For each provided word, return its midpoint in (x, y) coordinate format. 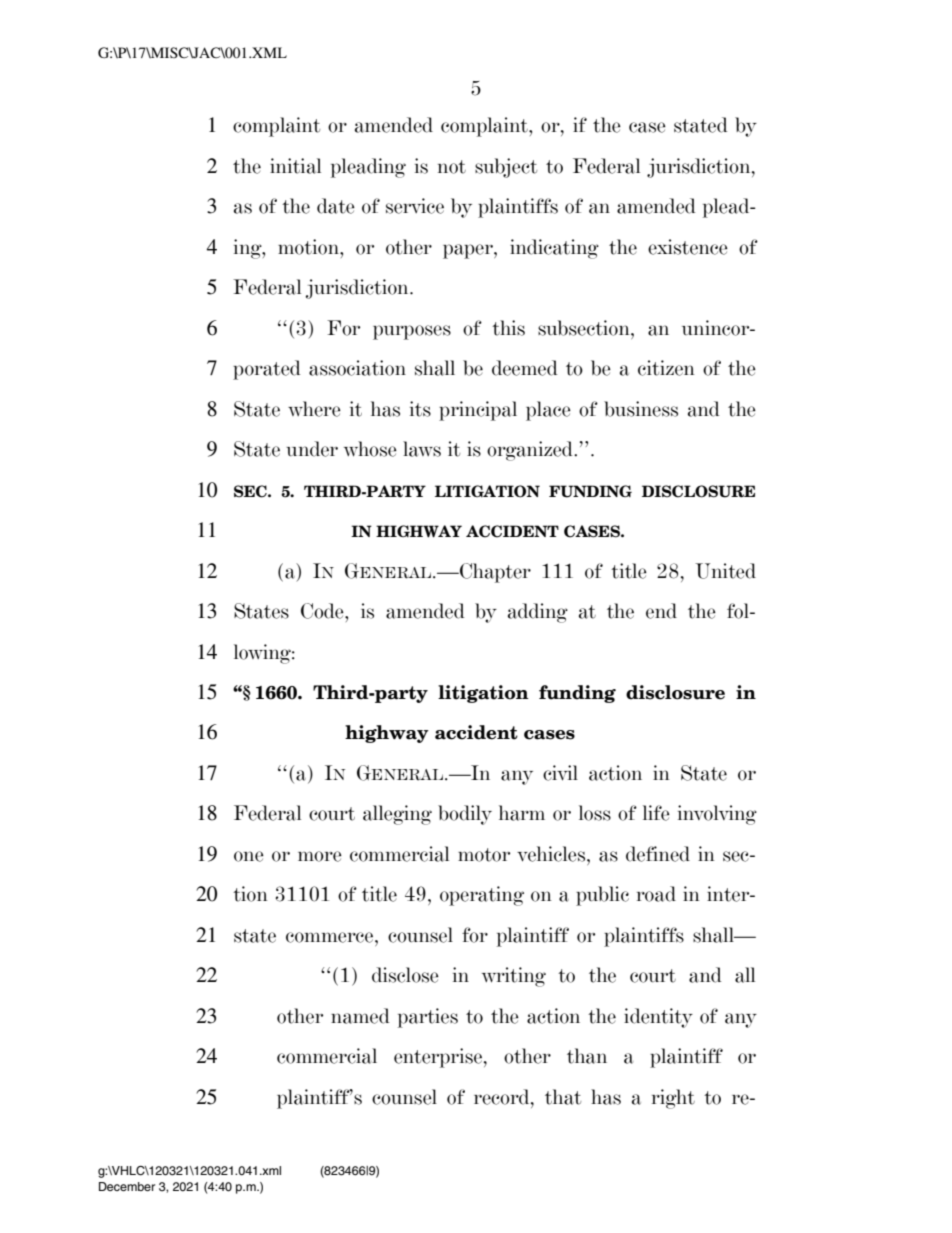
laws (422, 449)
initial (295, 166)
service (415, 206)
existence (688, 247)
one (249, 856)
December (127, 1186)
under (312, 449)
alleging (397, 815)
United (725, 571)
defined (658, 854)
